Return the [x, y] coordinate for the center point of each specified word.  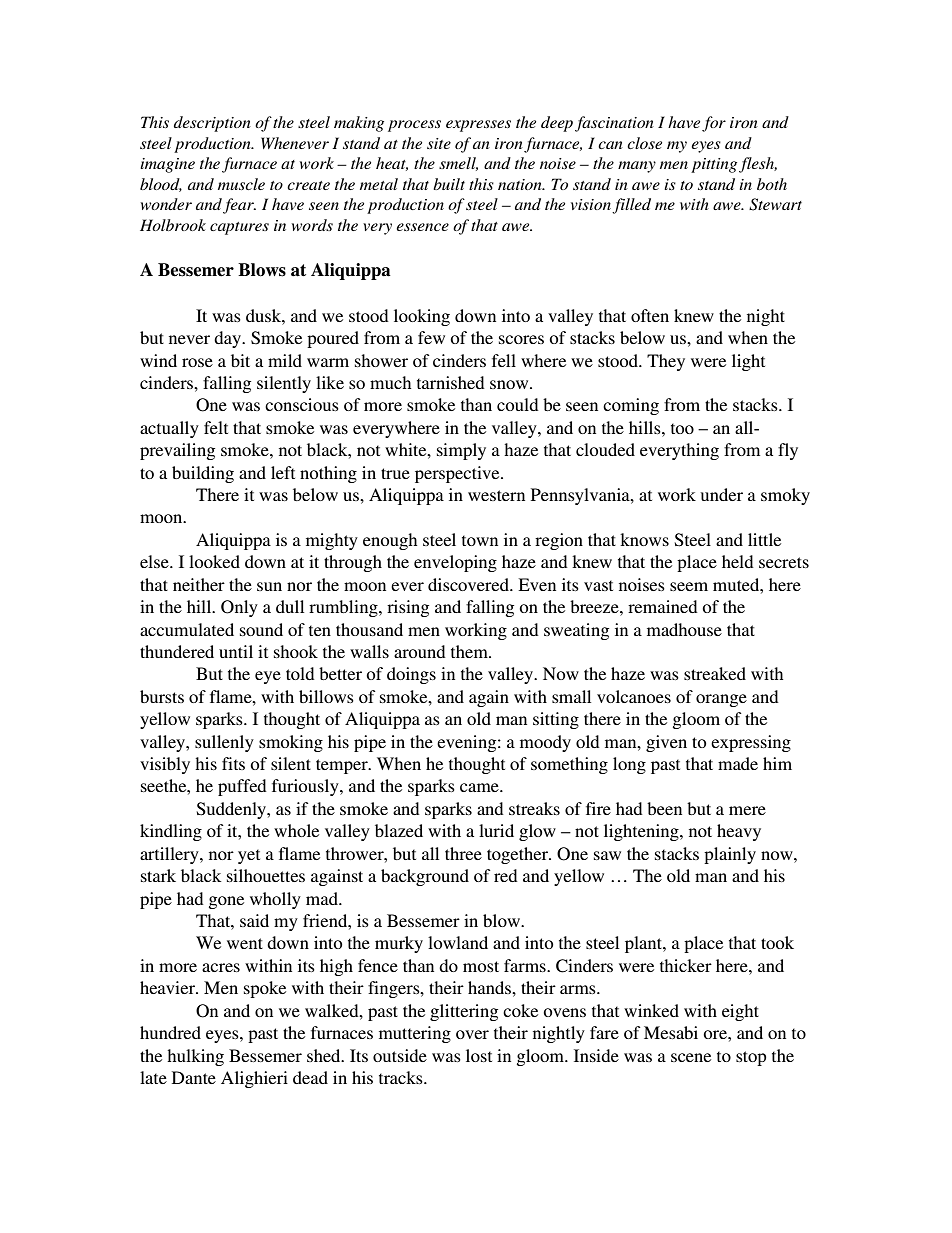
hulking [195, 1057]
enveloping [455, 563]
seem [689, 586]
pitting [715, 165]
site [439, 143]
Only [239, 608]
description [212, 124]
